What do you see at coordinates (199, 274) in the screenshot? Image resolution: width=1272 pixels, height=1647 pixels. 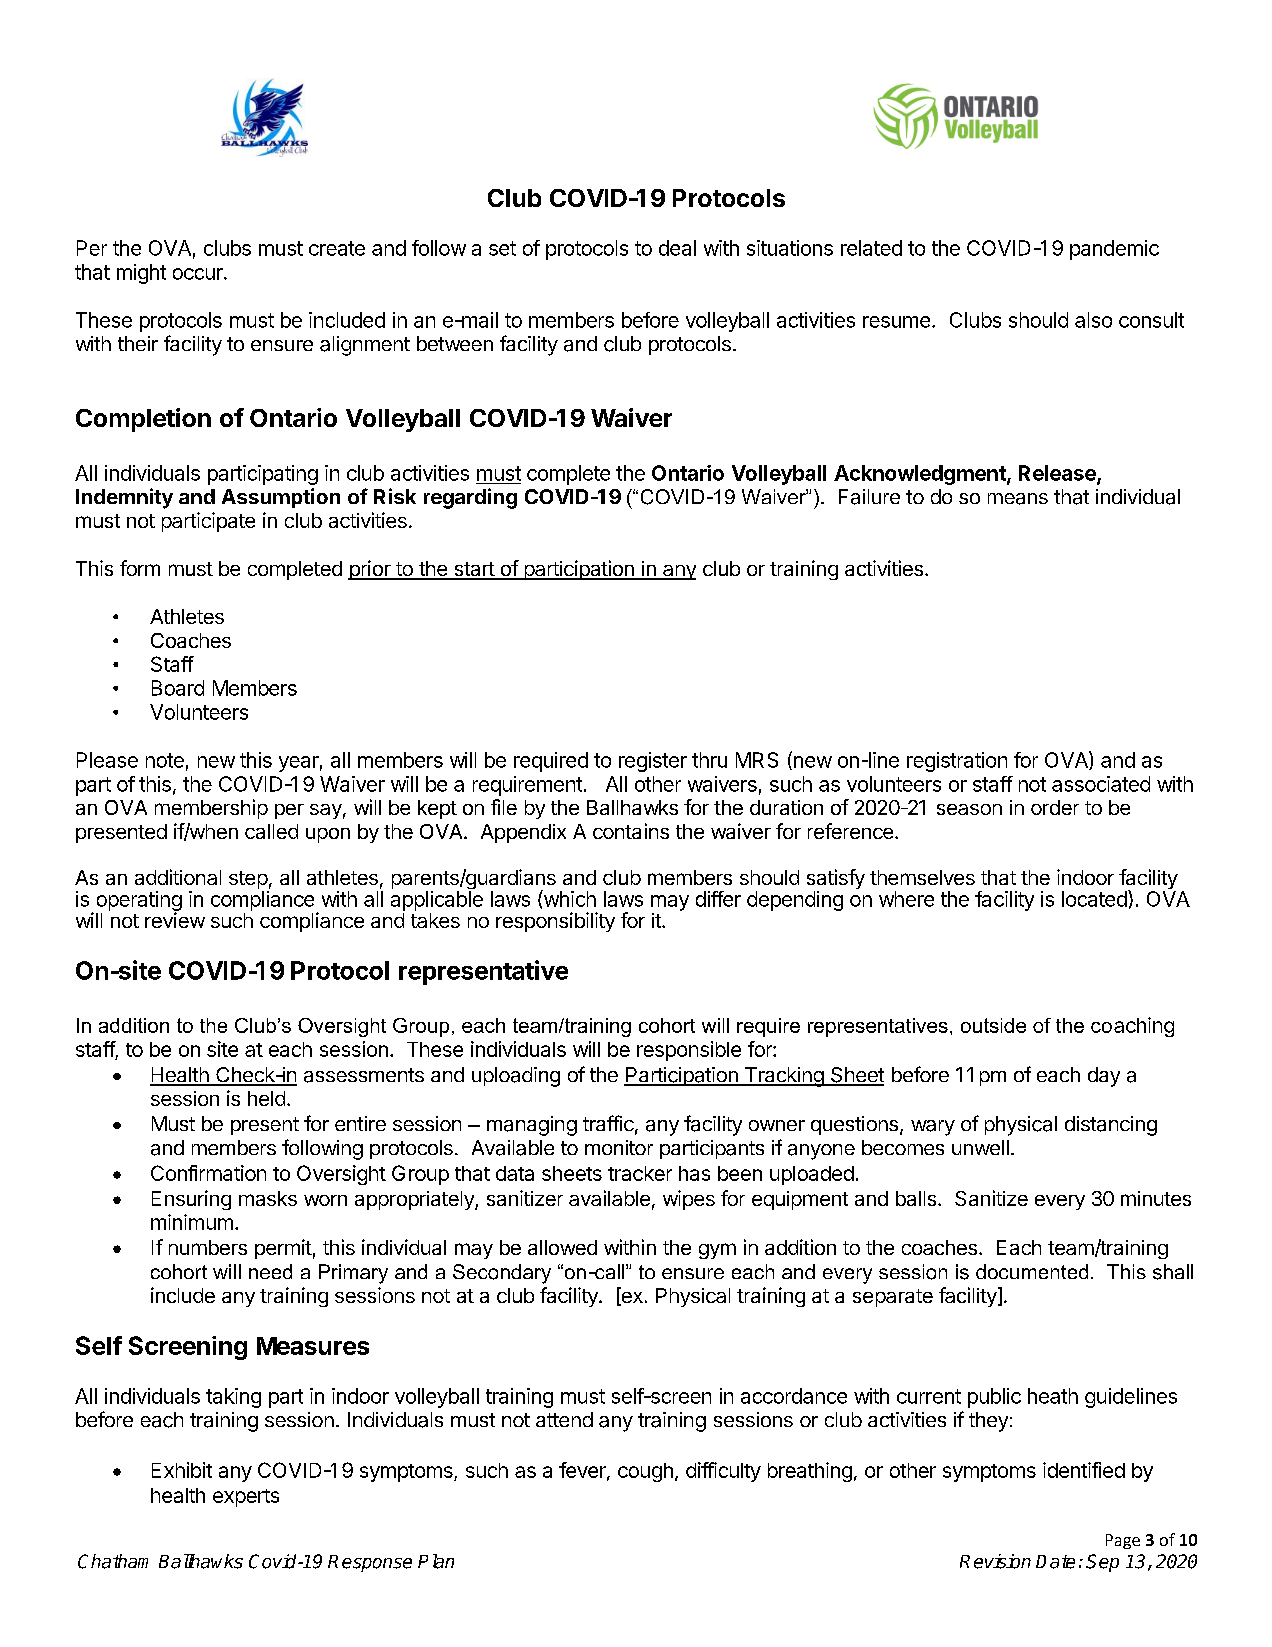 I see `occur` at bounding box center [199, 274].
